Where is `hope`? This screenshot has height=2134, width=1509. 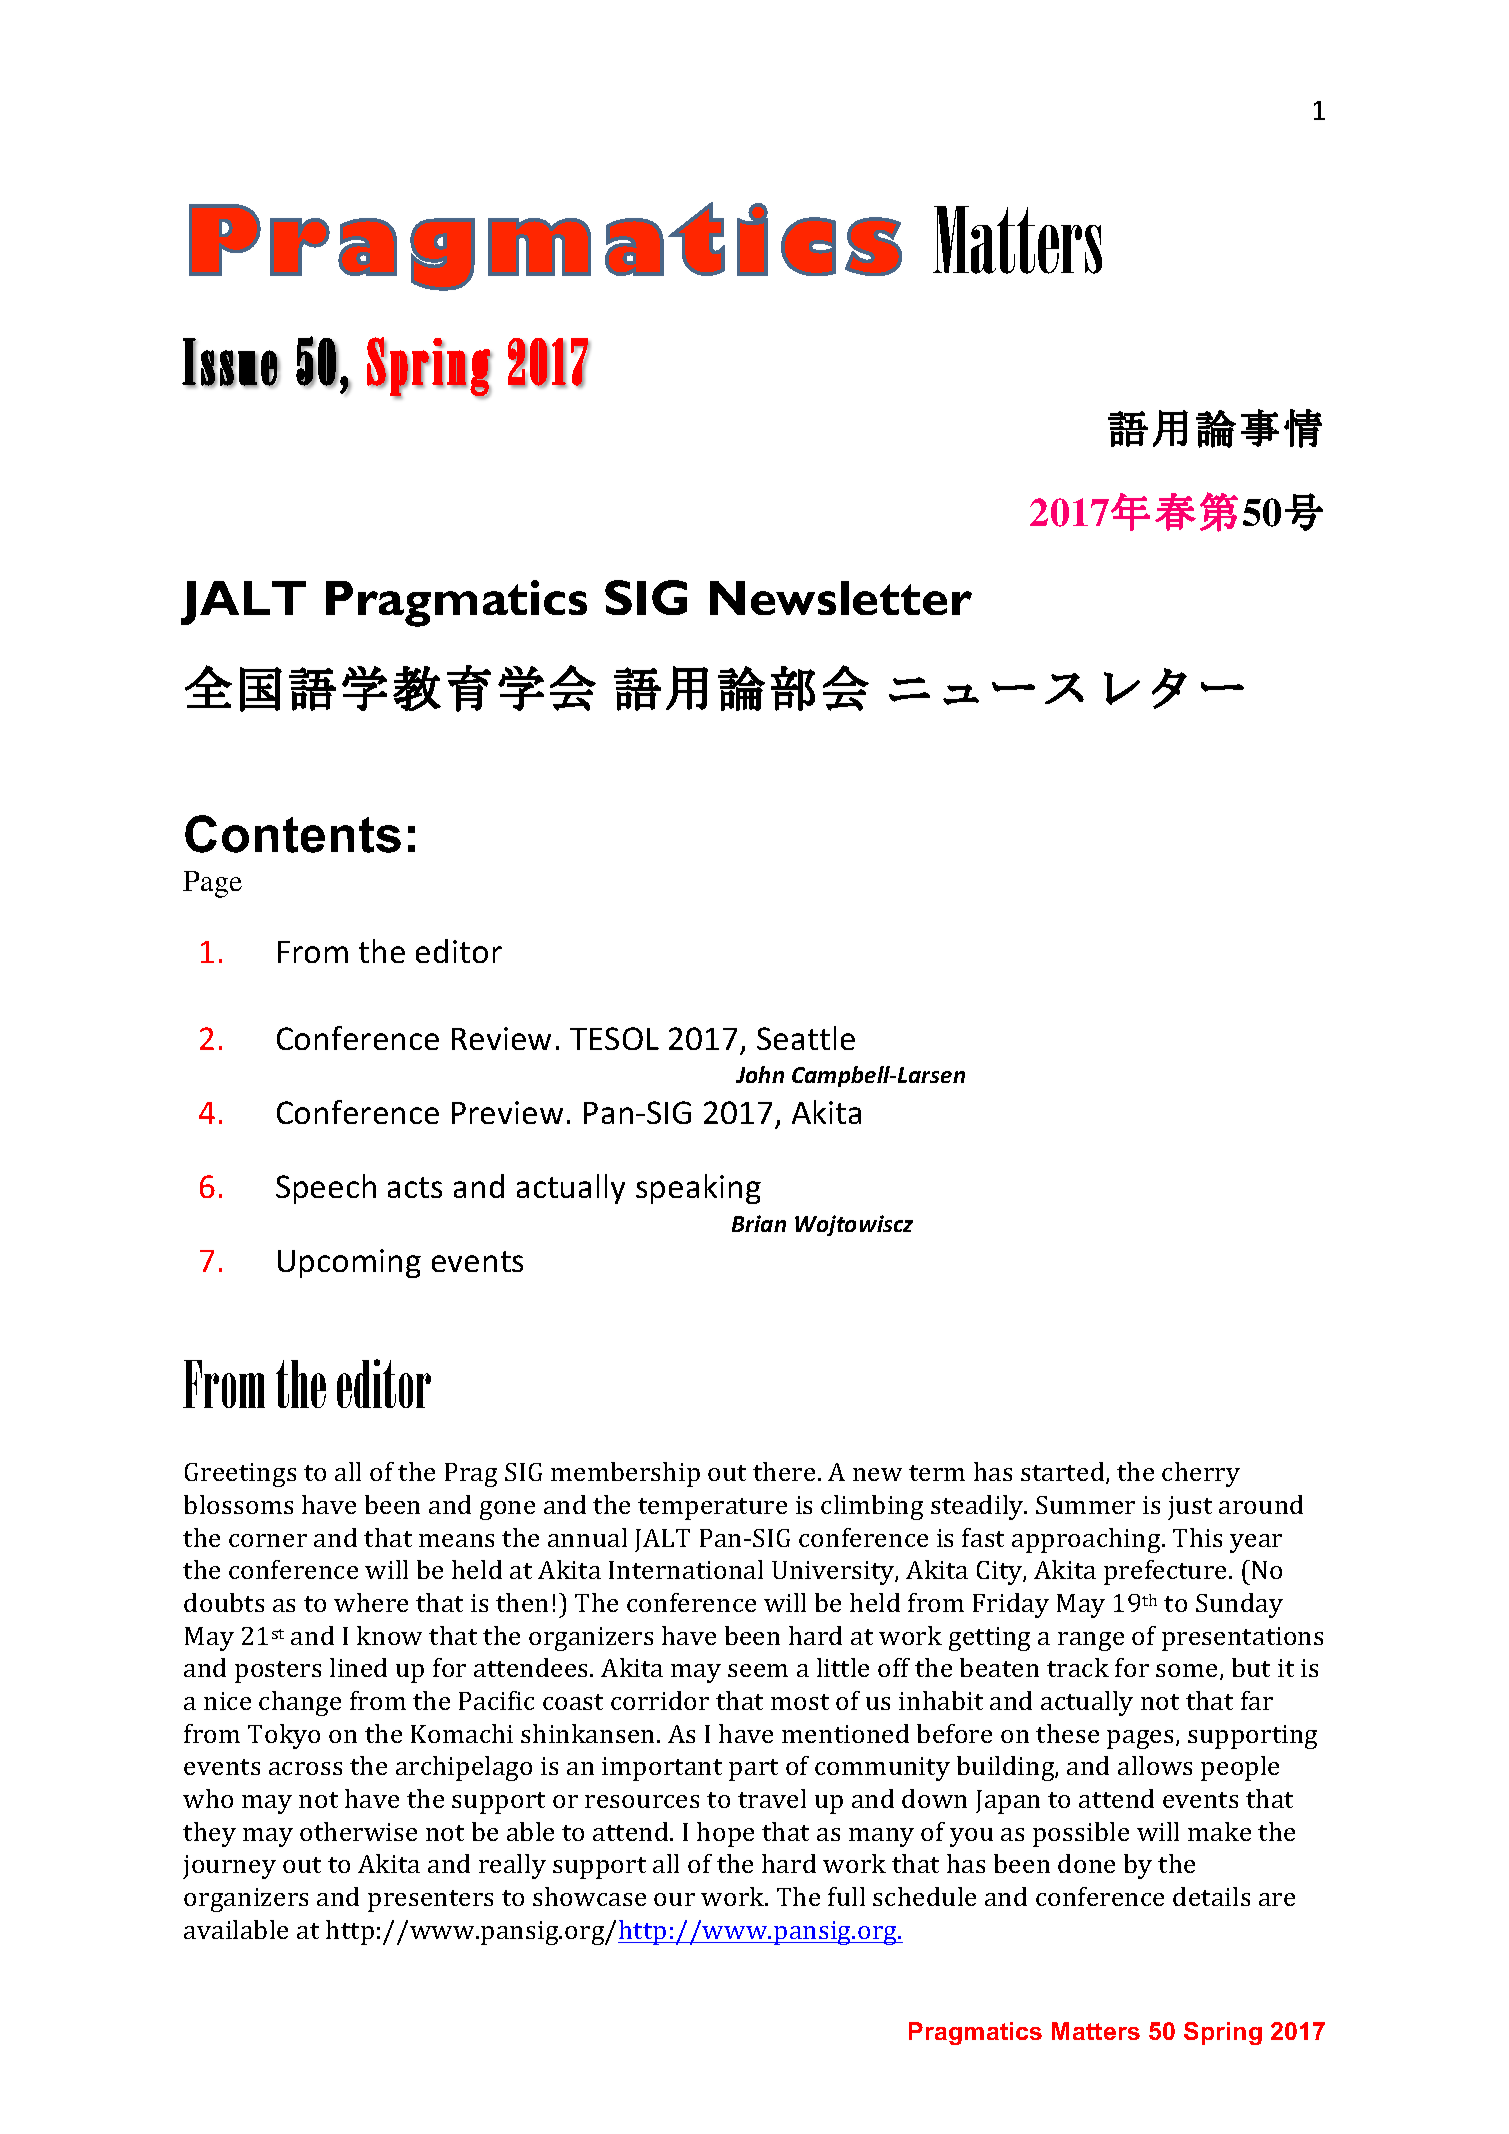 hope is located at coordinates (725, 1834).
